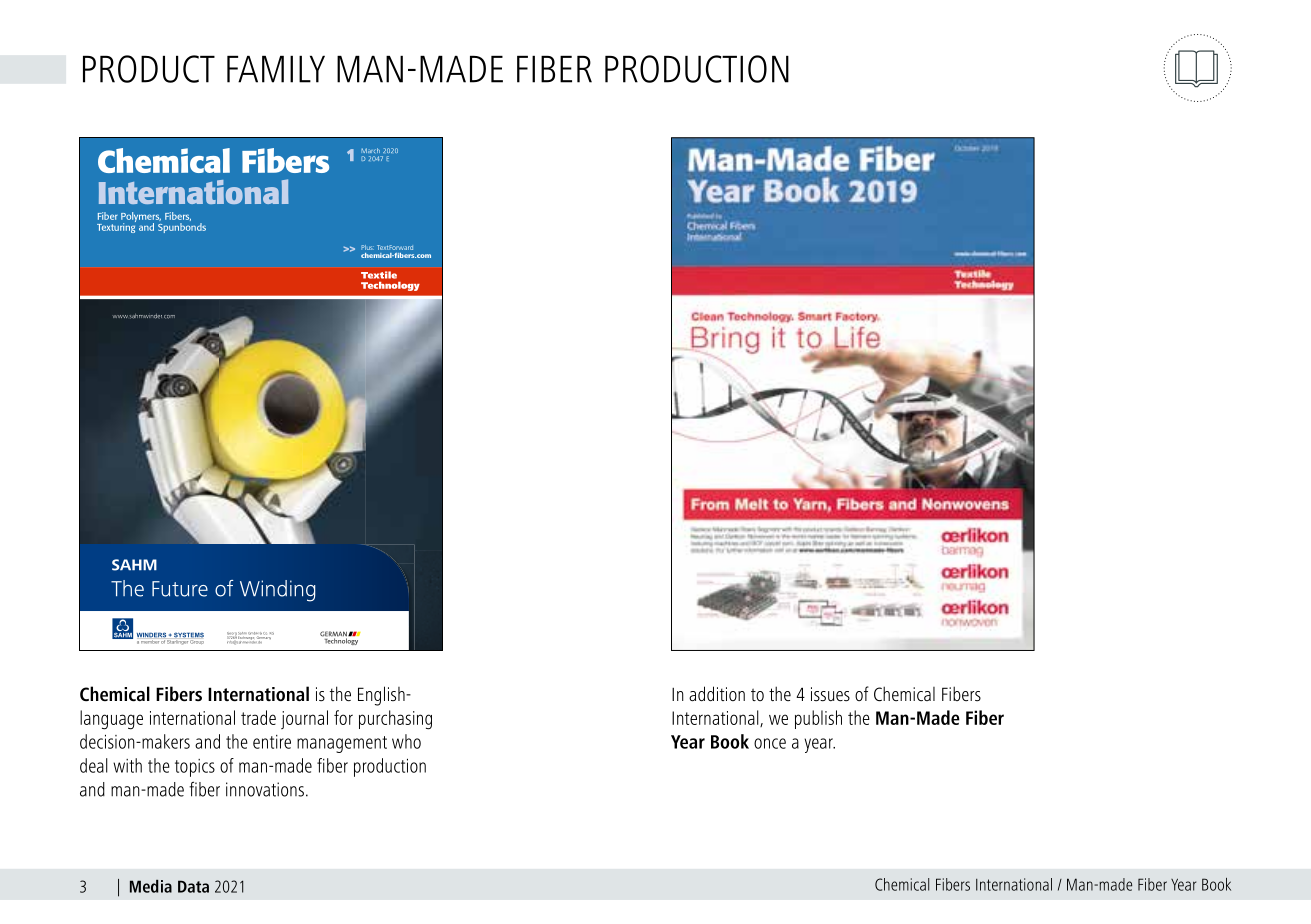  I want to click on Winding, so click(277, 591).
